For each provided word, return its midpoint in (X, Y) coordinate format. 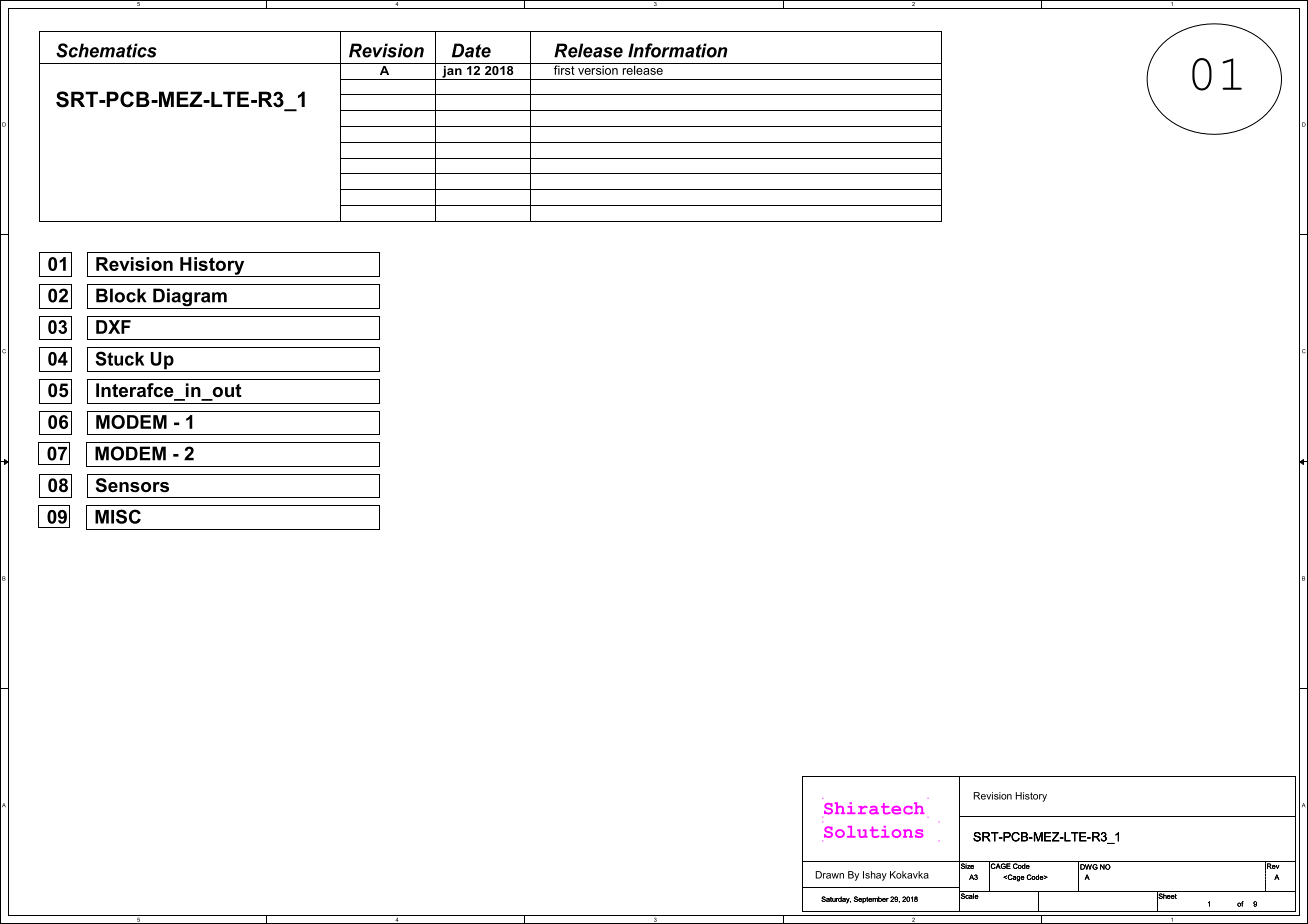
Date (471, 50)
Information (678, 50)
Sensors (132, 485)
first (564, 69)
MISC (118, 516)
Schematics (106, 50)
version (598, 69)
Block (121, 295)
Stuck (119, 358)
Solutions (873, 832)
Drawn (829, 875)
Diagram (190, 298)
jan (452, 71)
